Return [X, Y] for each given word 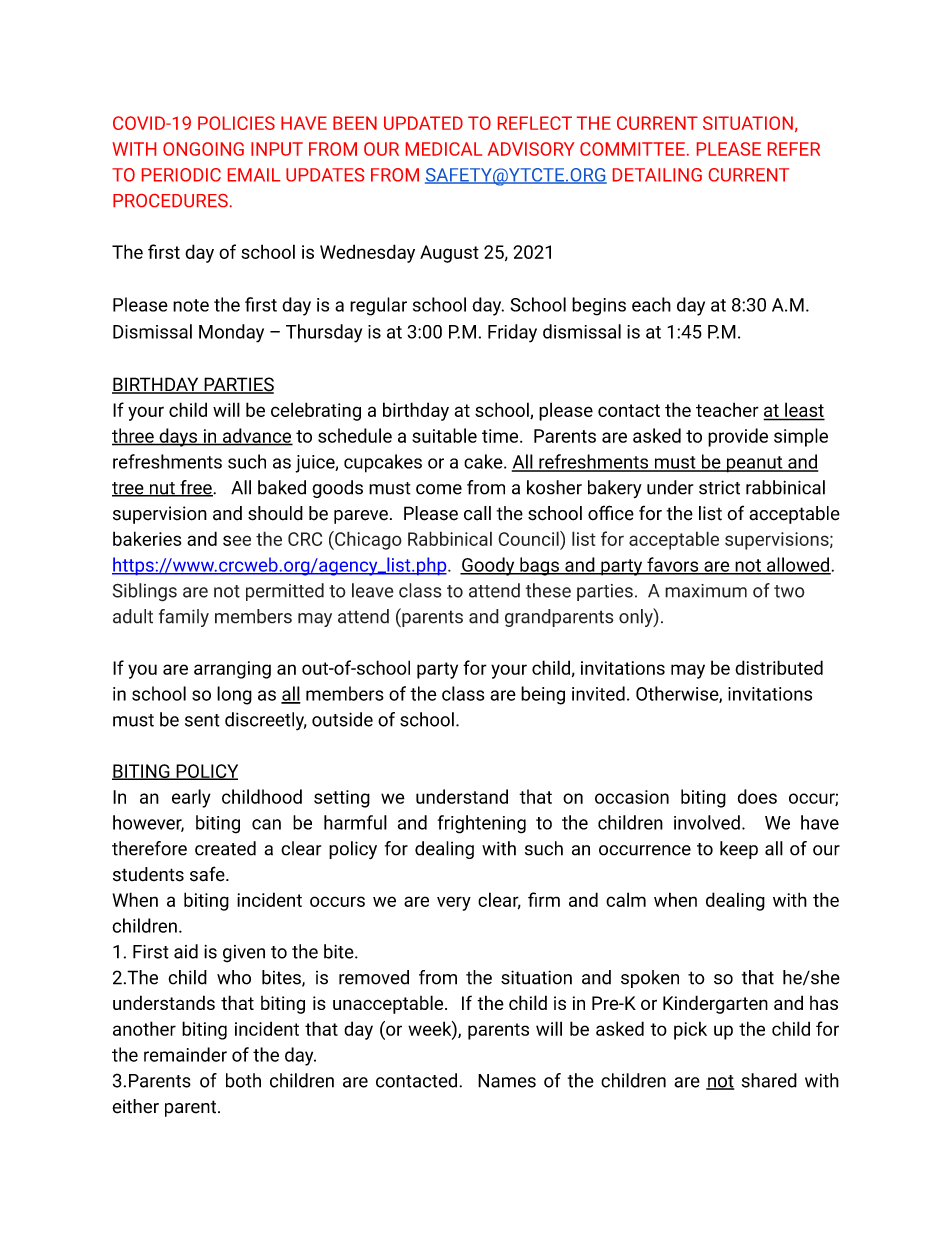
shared [769, 1080]
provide [738, 437]
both [243, 1080]
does [757, 796]
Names [507, 1081]
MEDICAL [444, 149]
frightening [482, 824]
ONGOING [203, 149]
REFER [794, 149]
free [196, 488]
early [191, 798]
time [500, 436]
